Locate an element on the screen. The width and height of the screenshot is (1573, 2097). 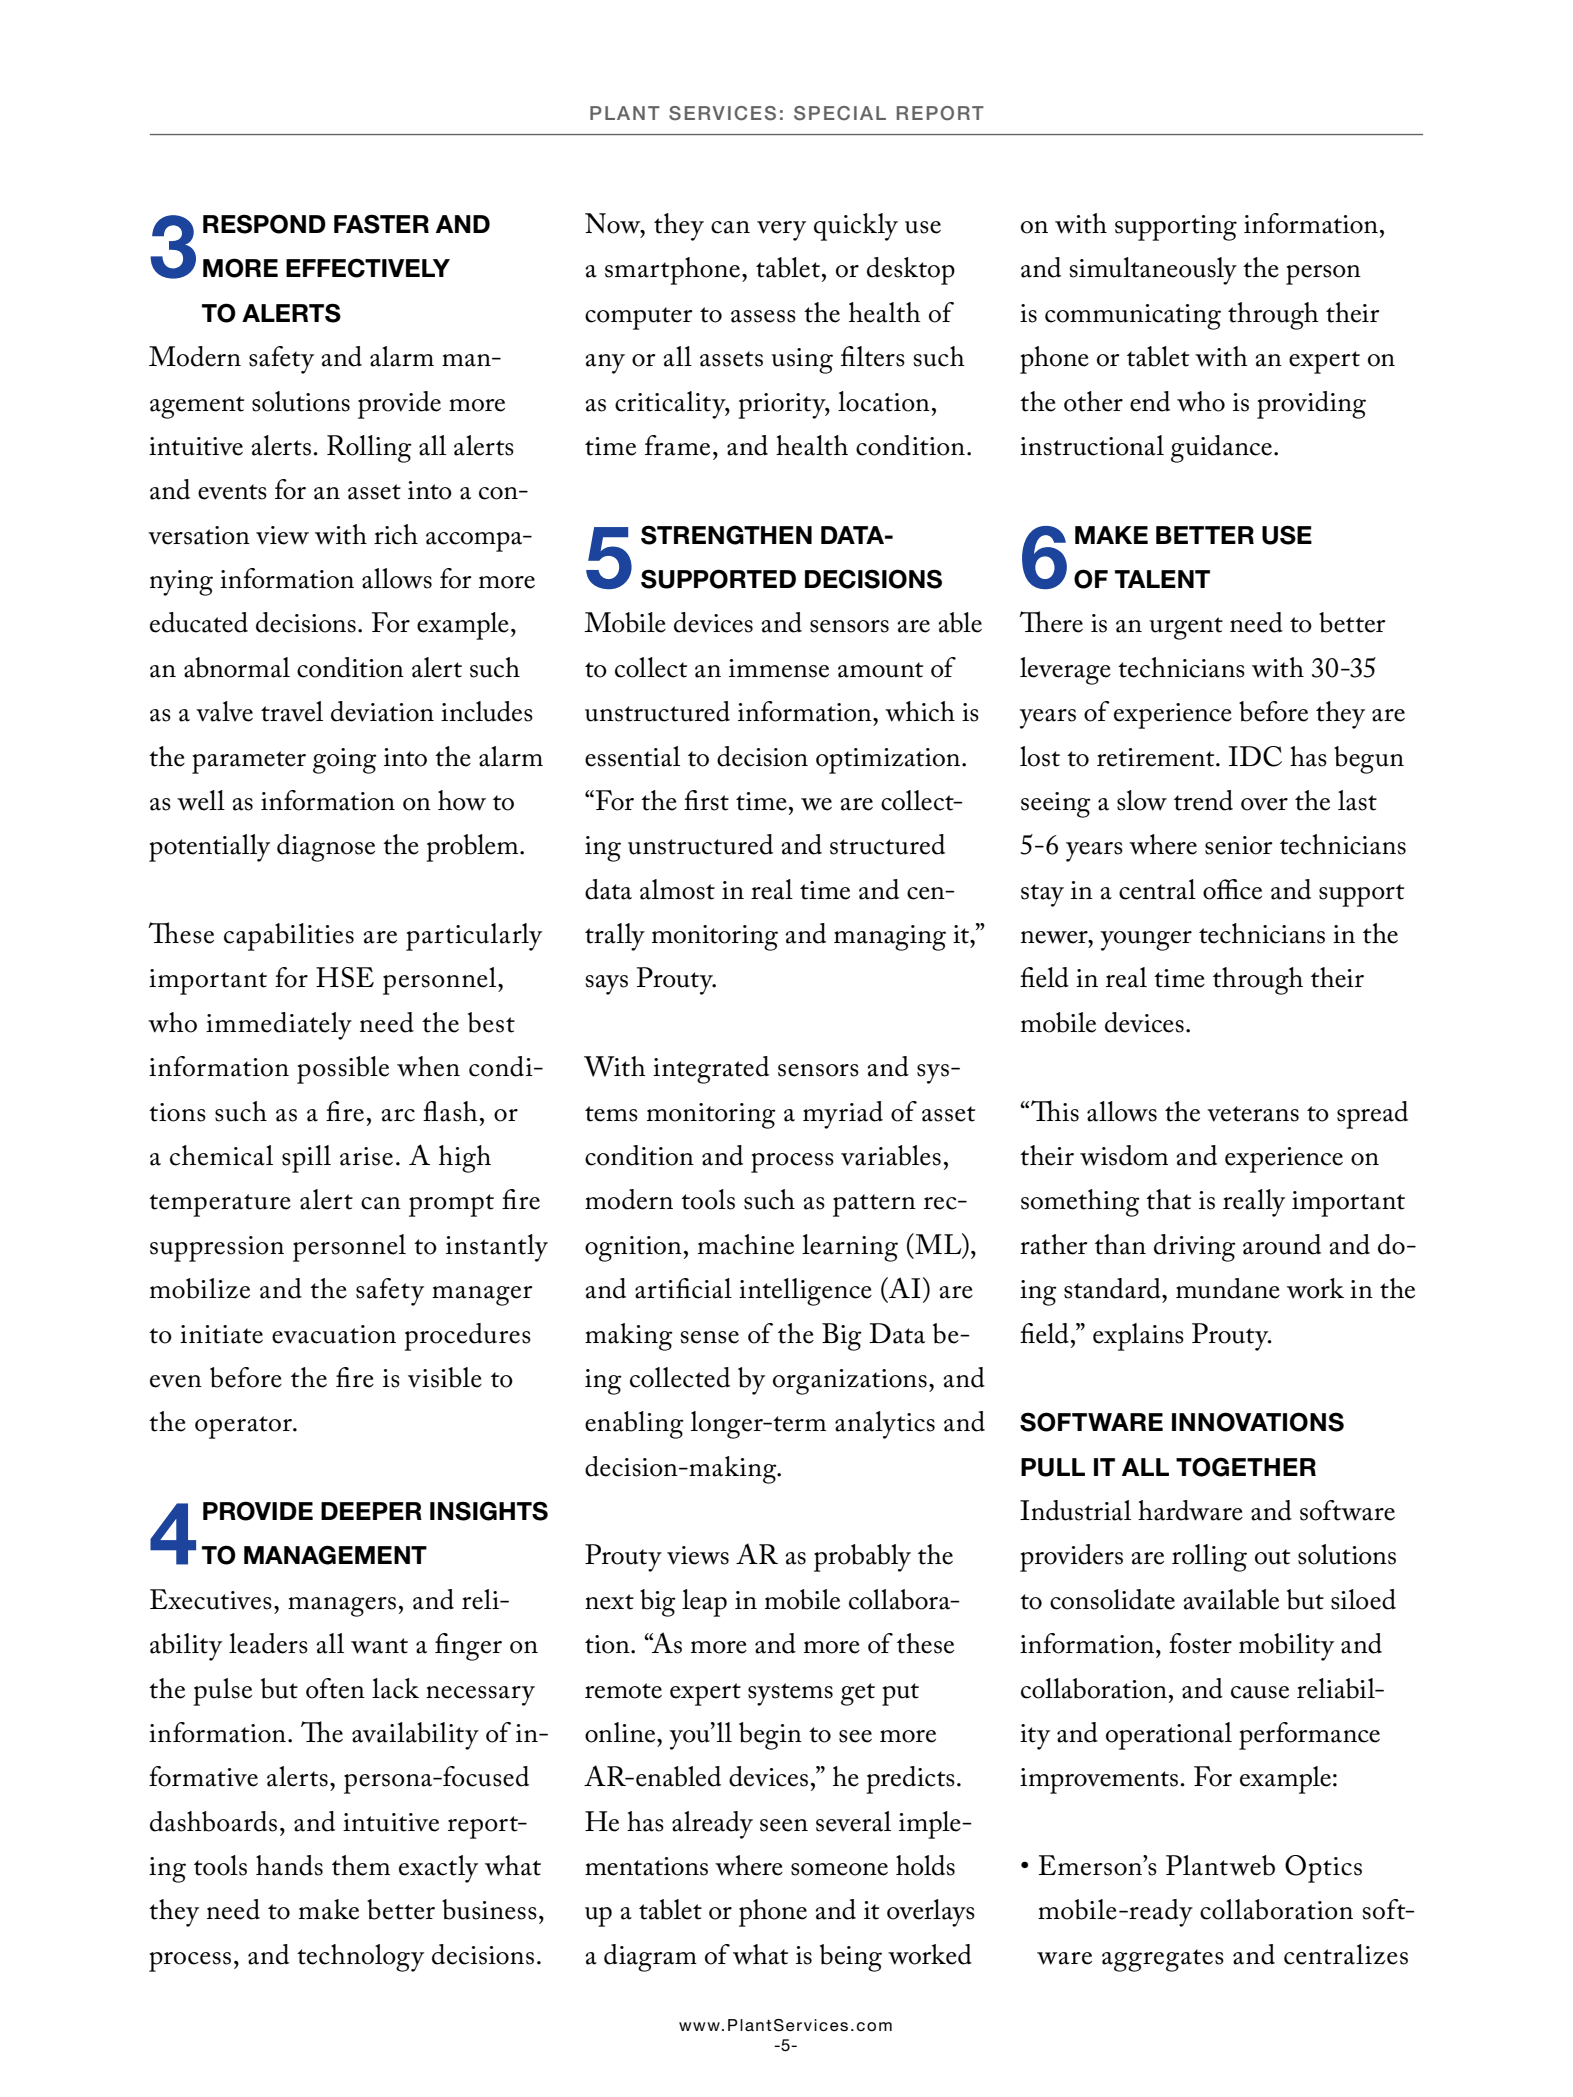
EFFECTIVELY is located at coordinates (368, 268).
